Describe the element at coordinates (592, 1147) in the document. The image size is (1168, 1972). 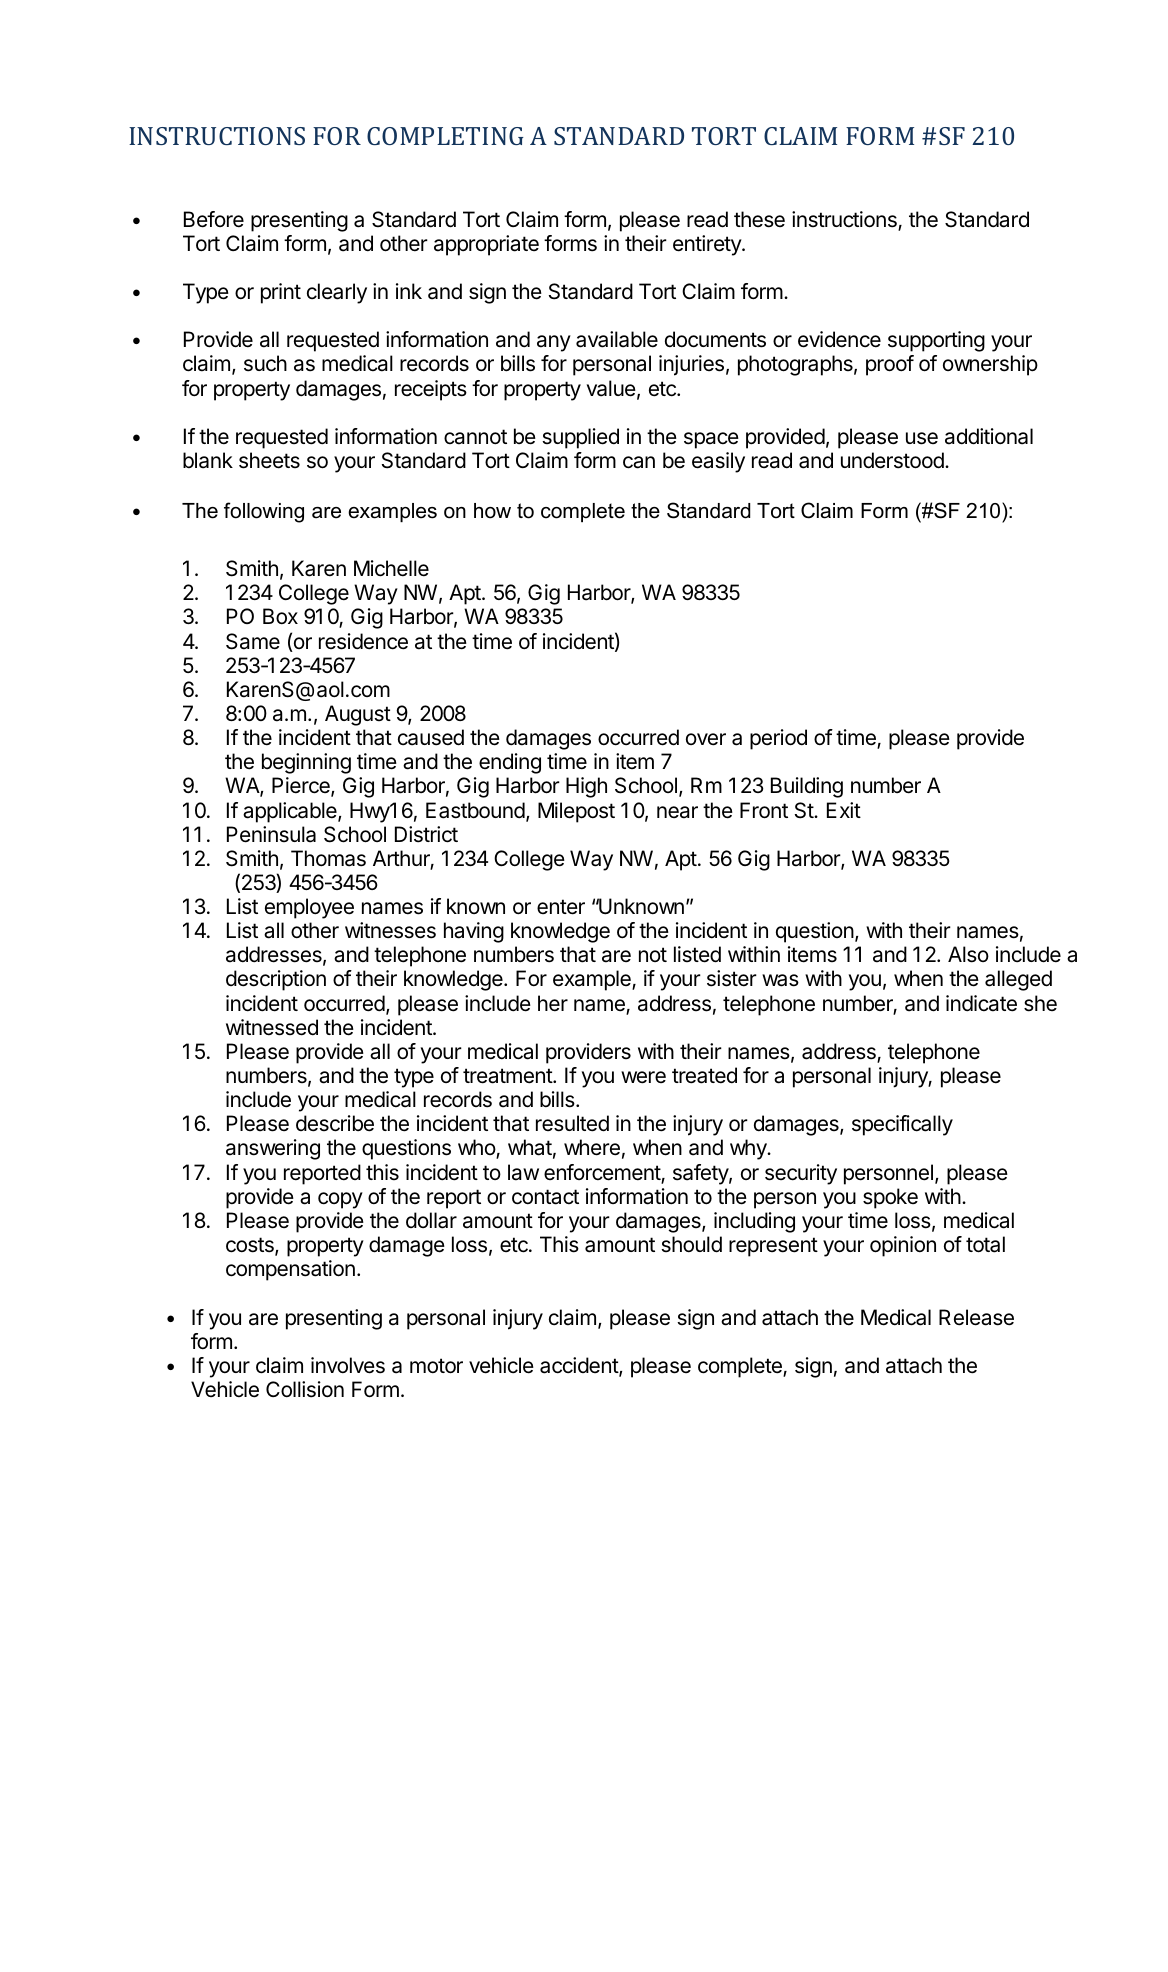
I see `where` at that location.
